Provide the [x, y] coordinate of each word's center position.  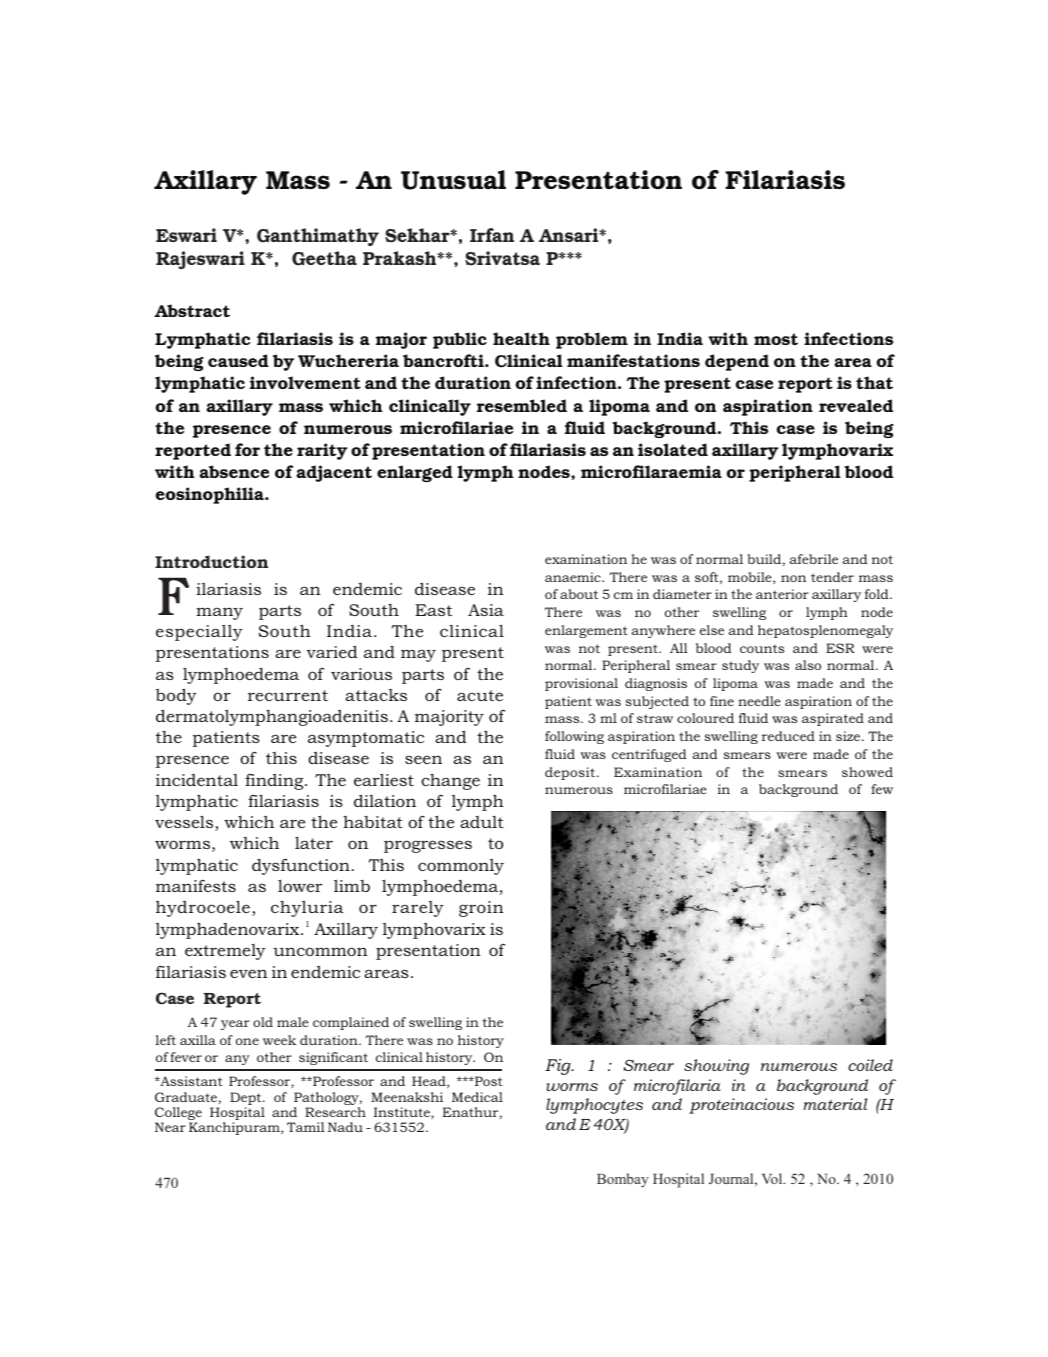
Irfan [492, 235]
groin [481, 909]
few [882, 789]
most [776, 339]
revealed [856, 405]
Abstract [192, 310]
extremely [225, 952]
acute [480, 695]
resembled [522, 405]
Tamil [306, 1127]
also [808, 665]
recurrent [288, 695]
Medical [477, 1097]
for [247, 449]
